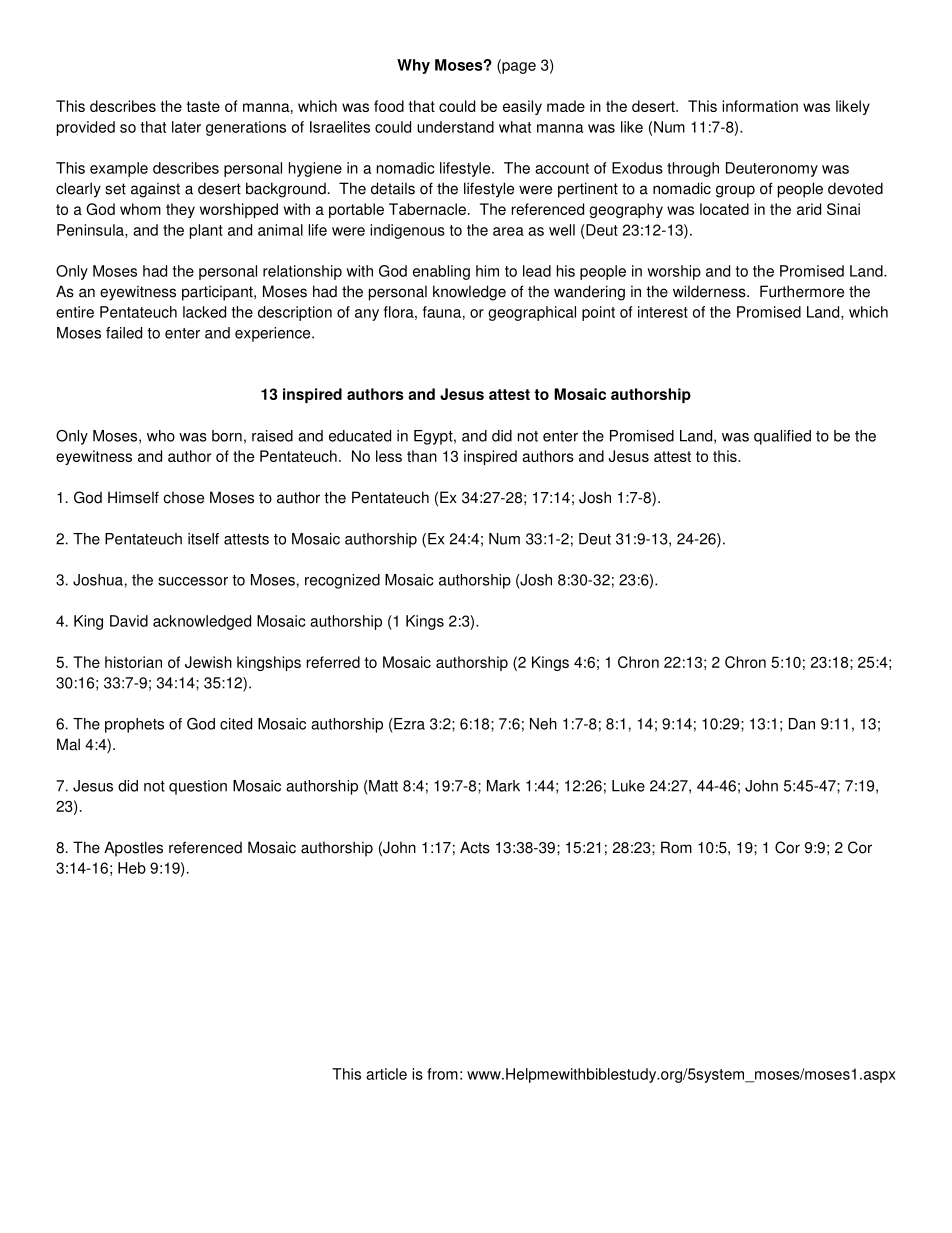 The width and height of the screenshot is (952, 1233). I want to click on Acts, so click(475, 847).
